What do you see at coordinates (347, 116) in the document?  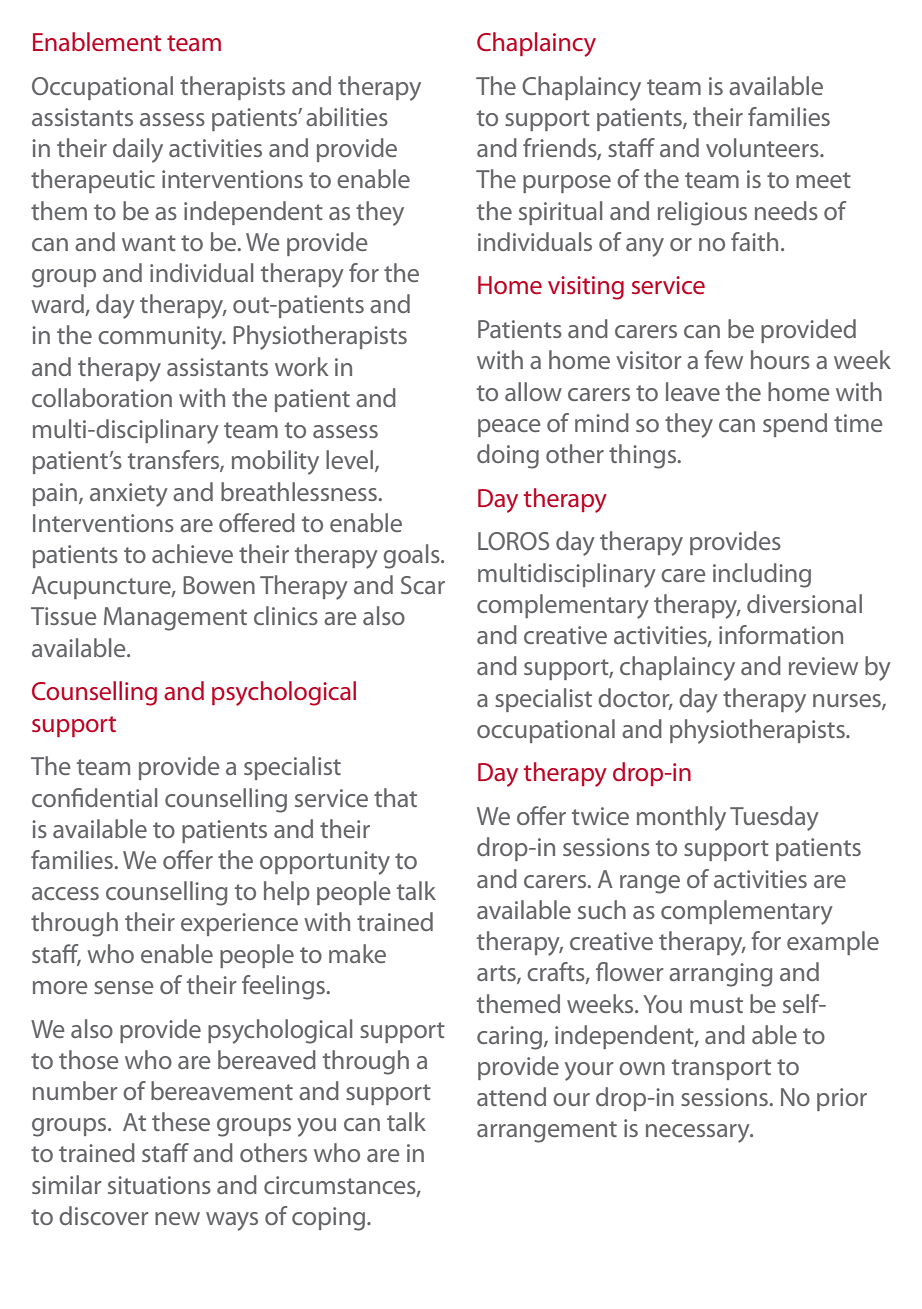 I see `abilities` at bounding box center [347, 116].
